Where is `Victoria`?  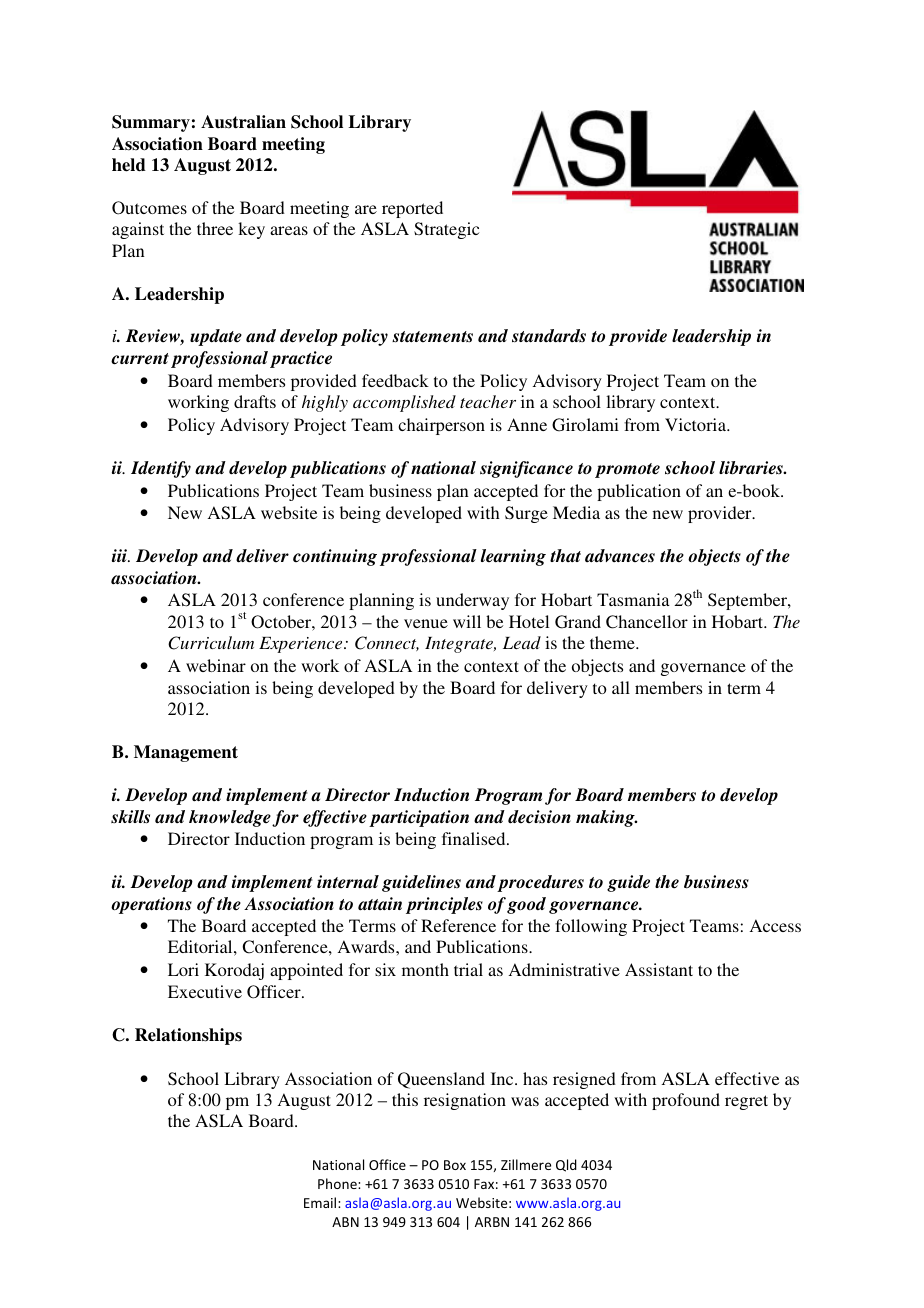
Victoria is located at coordinates (697, 424).
